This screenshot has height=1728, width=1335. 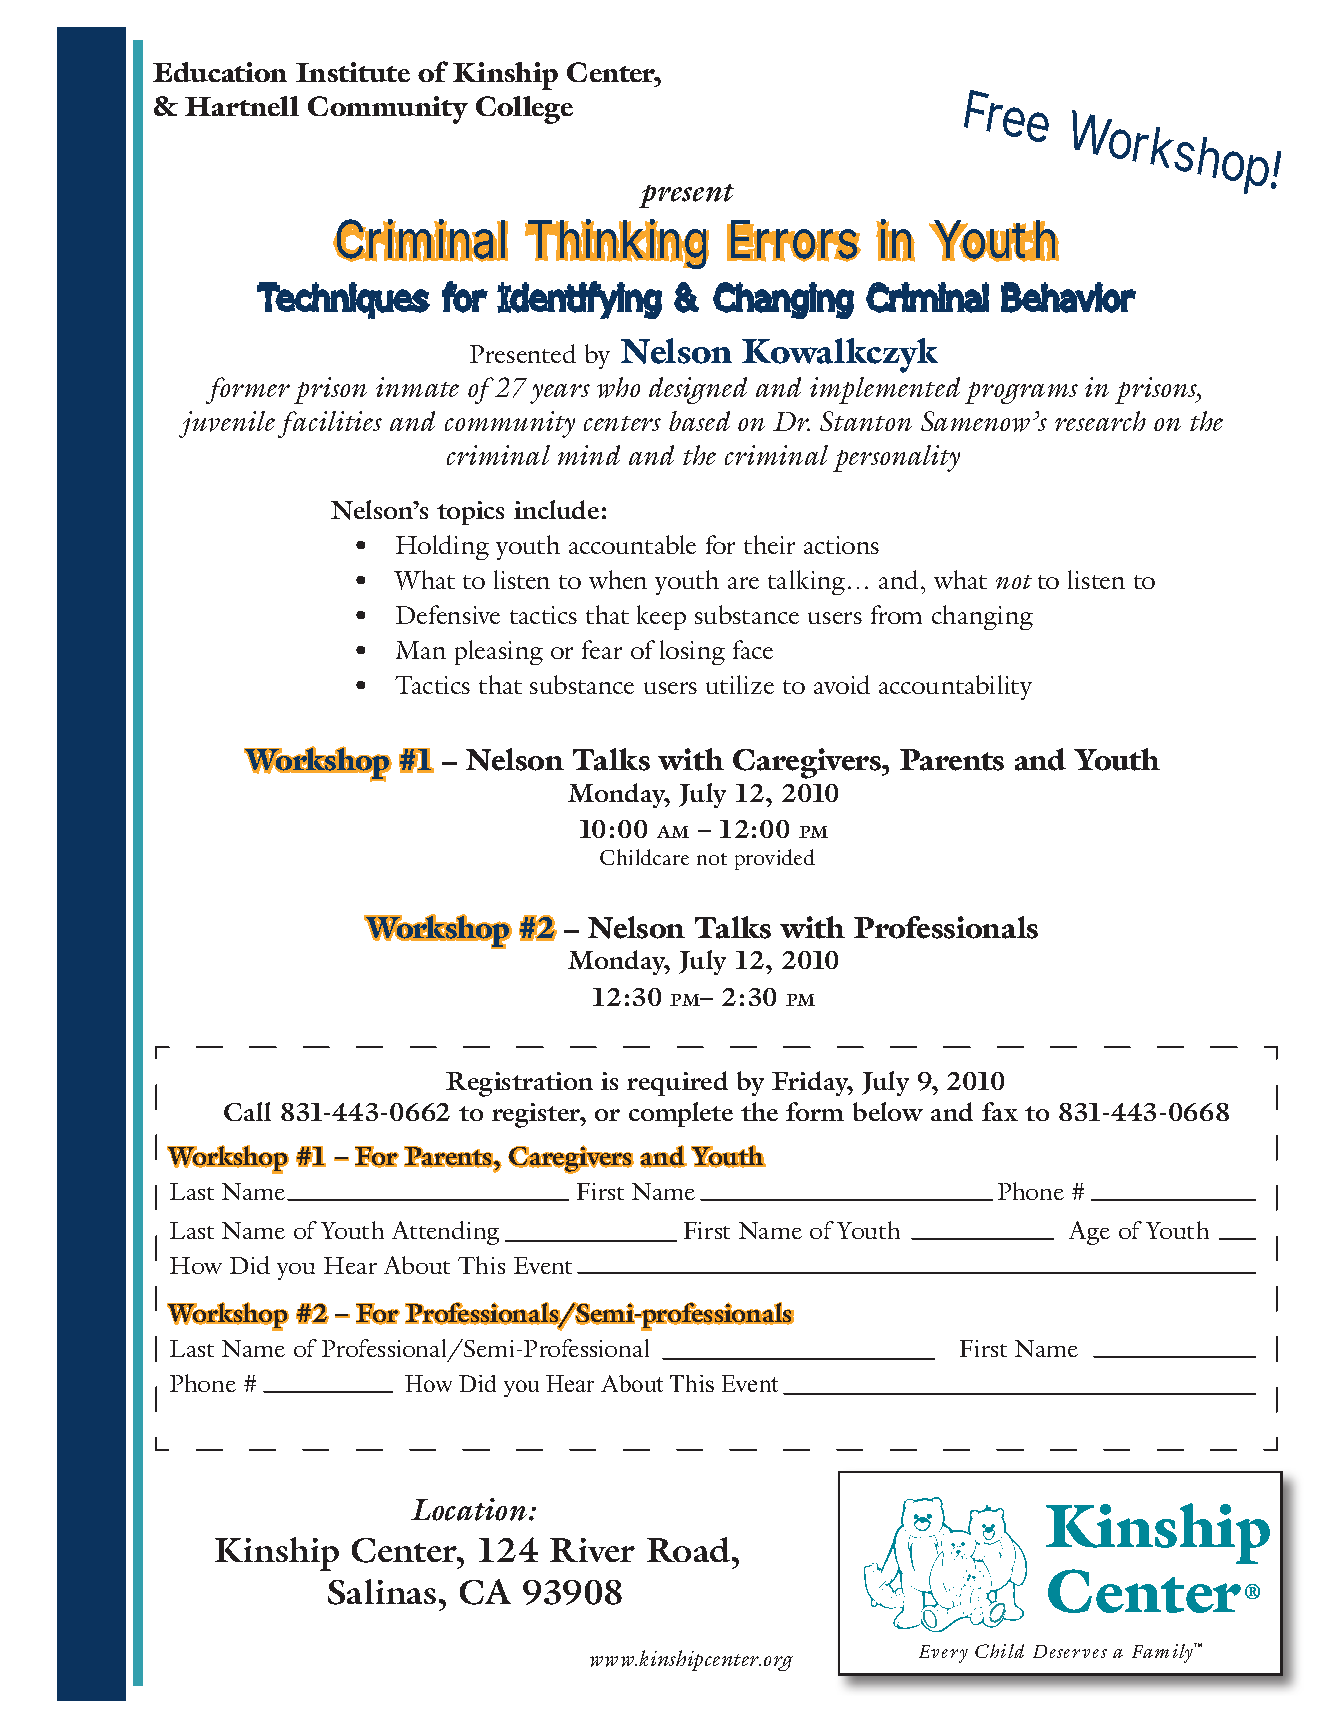 What do you see at coordinates (775, 859) in the screenshot?
I see `provided` at bounding box center [775, 859].
